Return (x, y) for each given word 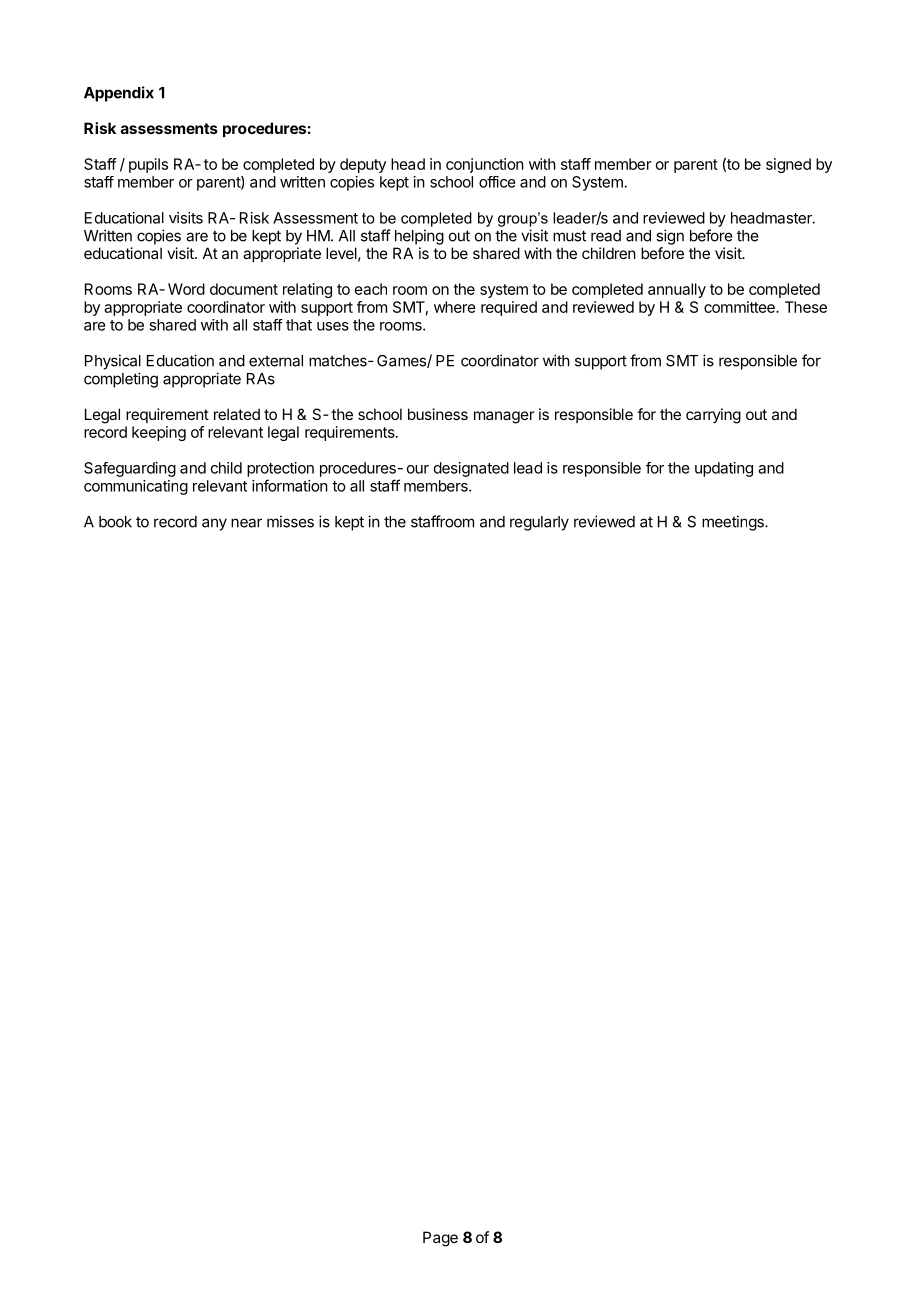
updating (724, 469)
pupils (148, 165)
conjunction (485, 165)
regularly (539, 523)
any (214, 524)
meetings (734, 523)
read (606, 236)
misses (290, 521)
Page (440, 1239)
